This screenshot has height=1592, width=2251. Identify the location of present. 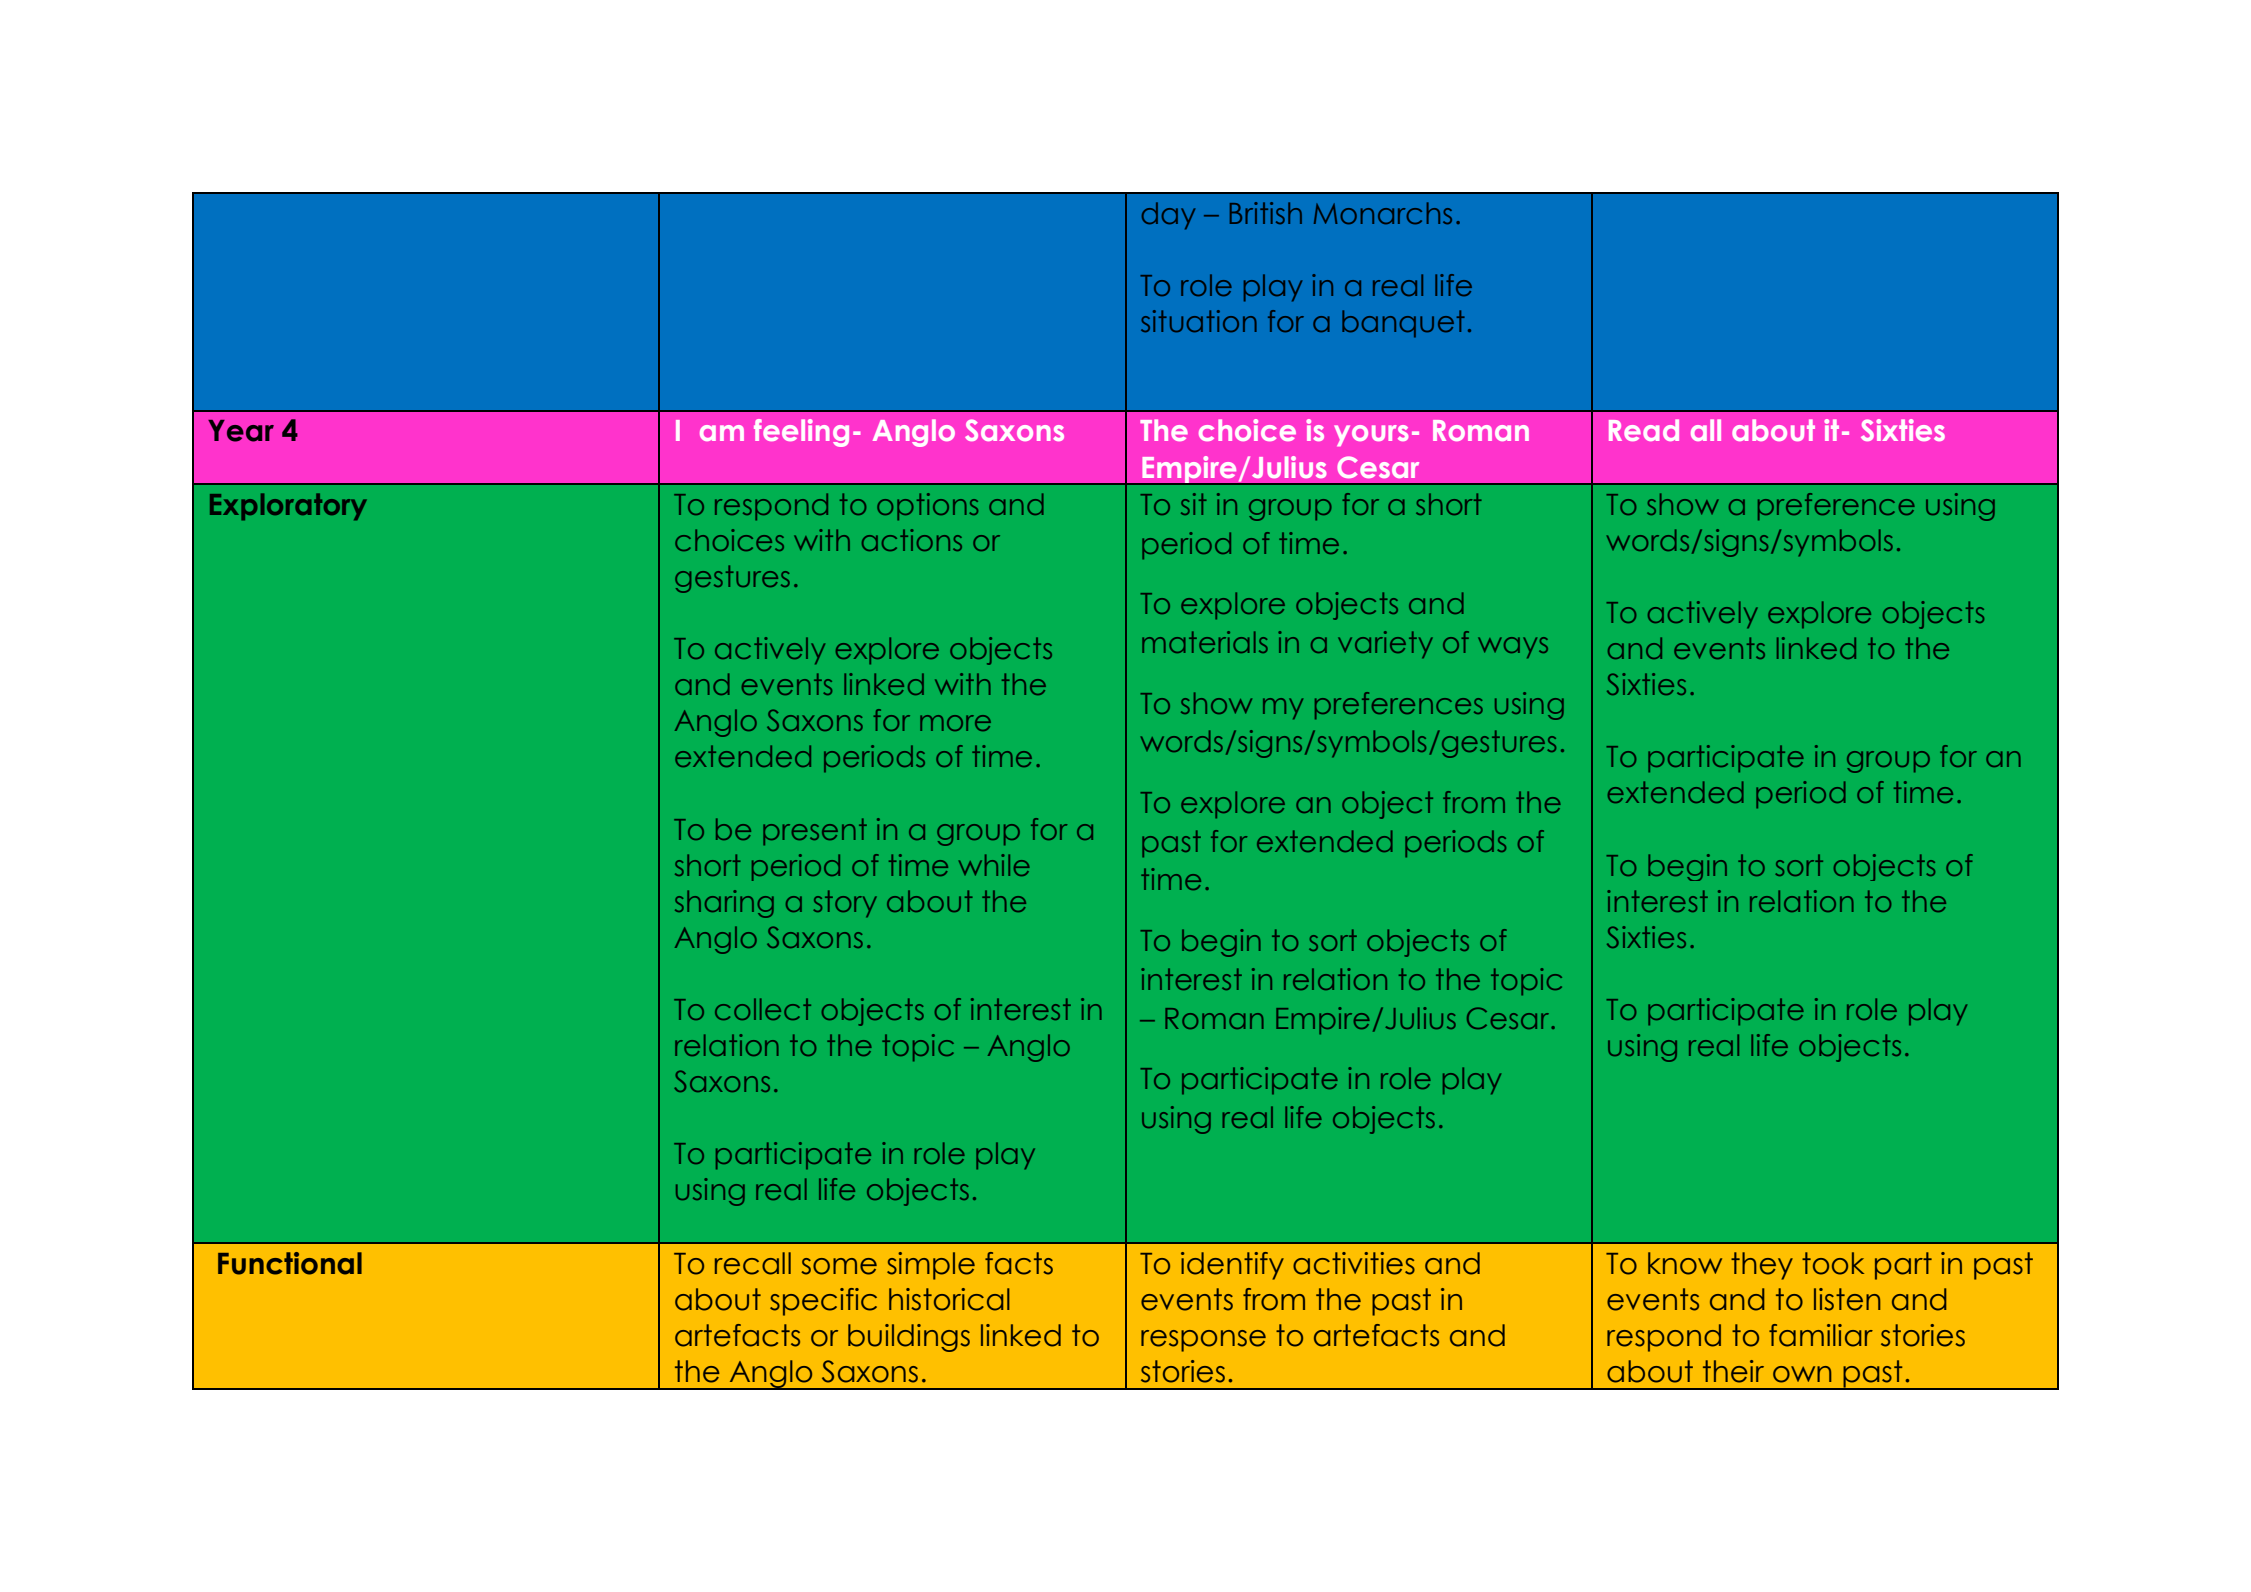
(815, 831).
